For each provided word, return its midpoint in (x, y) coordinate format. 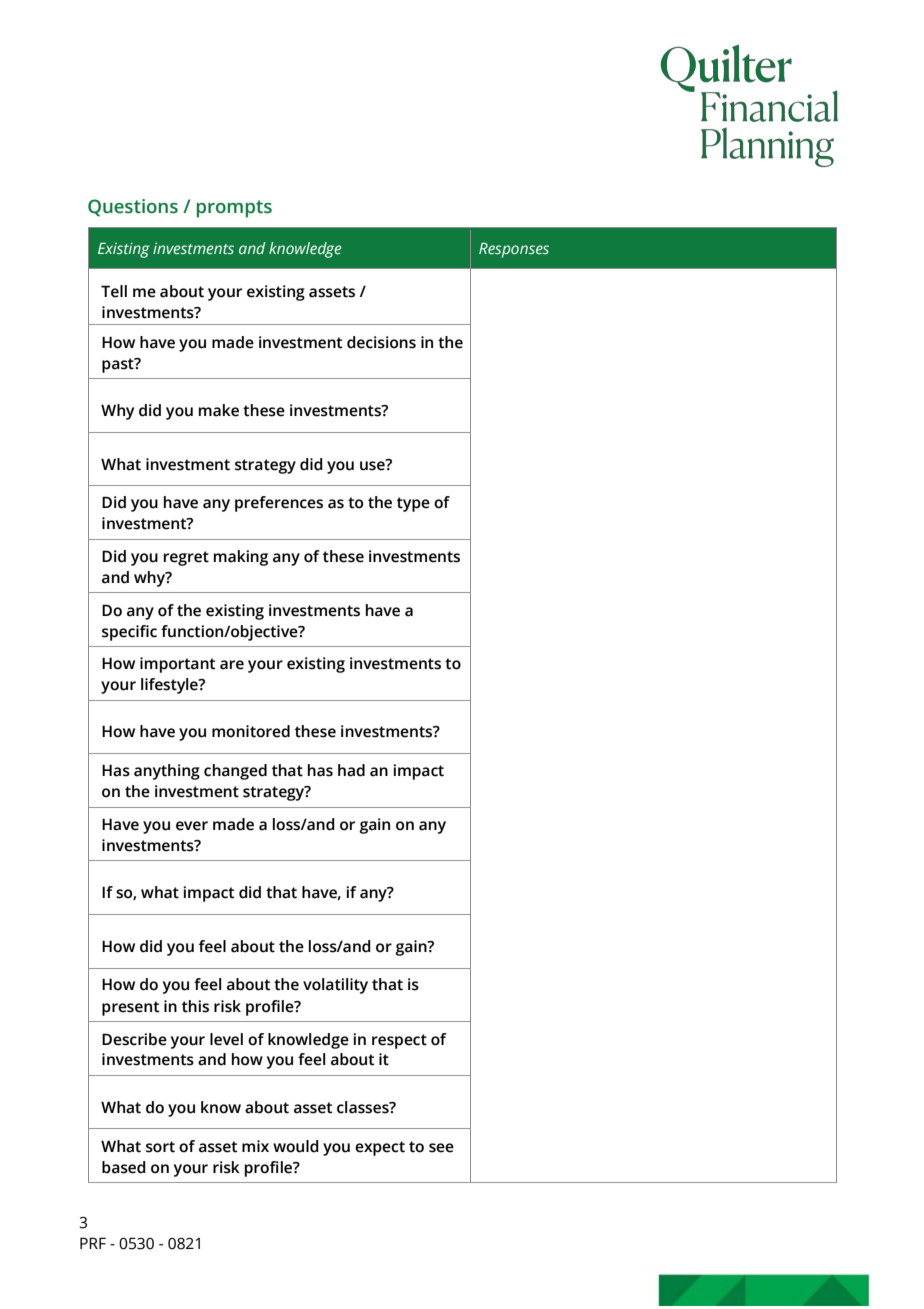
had (351, 770)
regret (186, 558)
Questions (133, 207)
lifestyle (170, 686)
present (130, 1008)
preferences (279, 504)
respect (399, 1041)
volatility (335, 986)
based (124, 1167)
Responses (514, 250)
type (413, 504)
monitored (251, 731)
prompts (234, 209)
